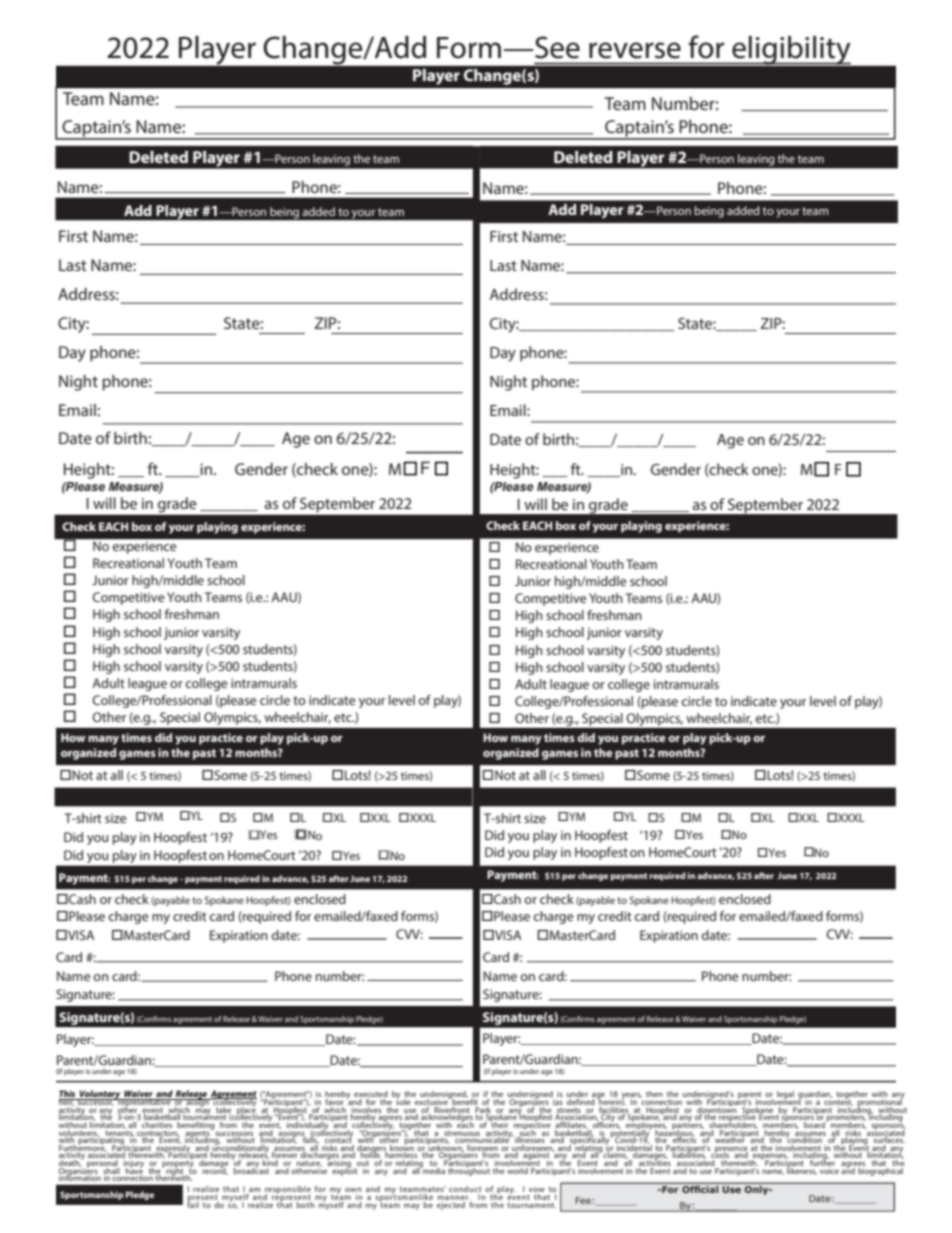 This document has width=952, height=1233. I want to click on then, so click(654, 1094).
